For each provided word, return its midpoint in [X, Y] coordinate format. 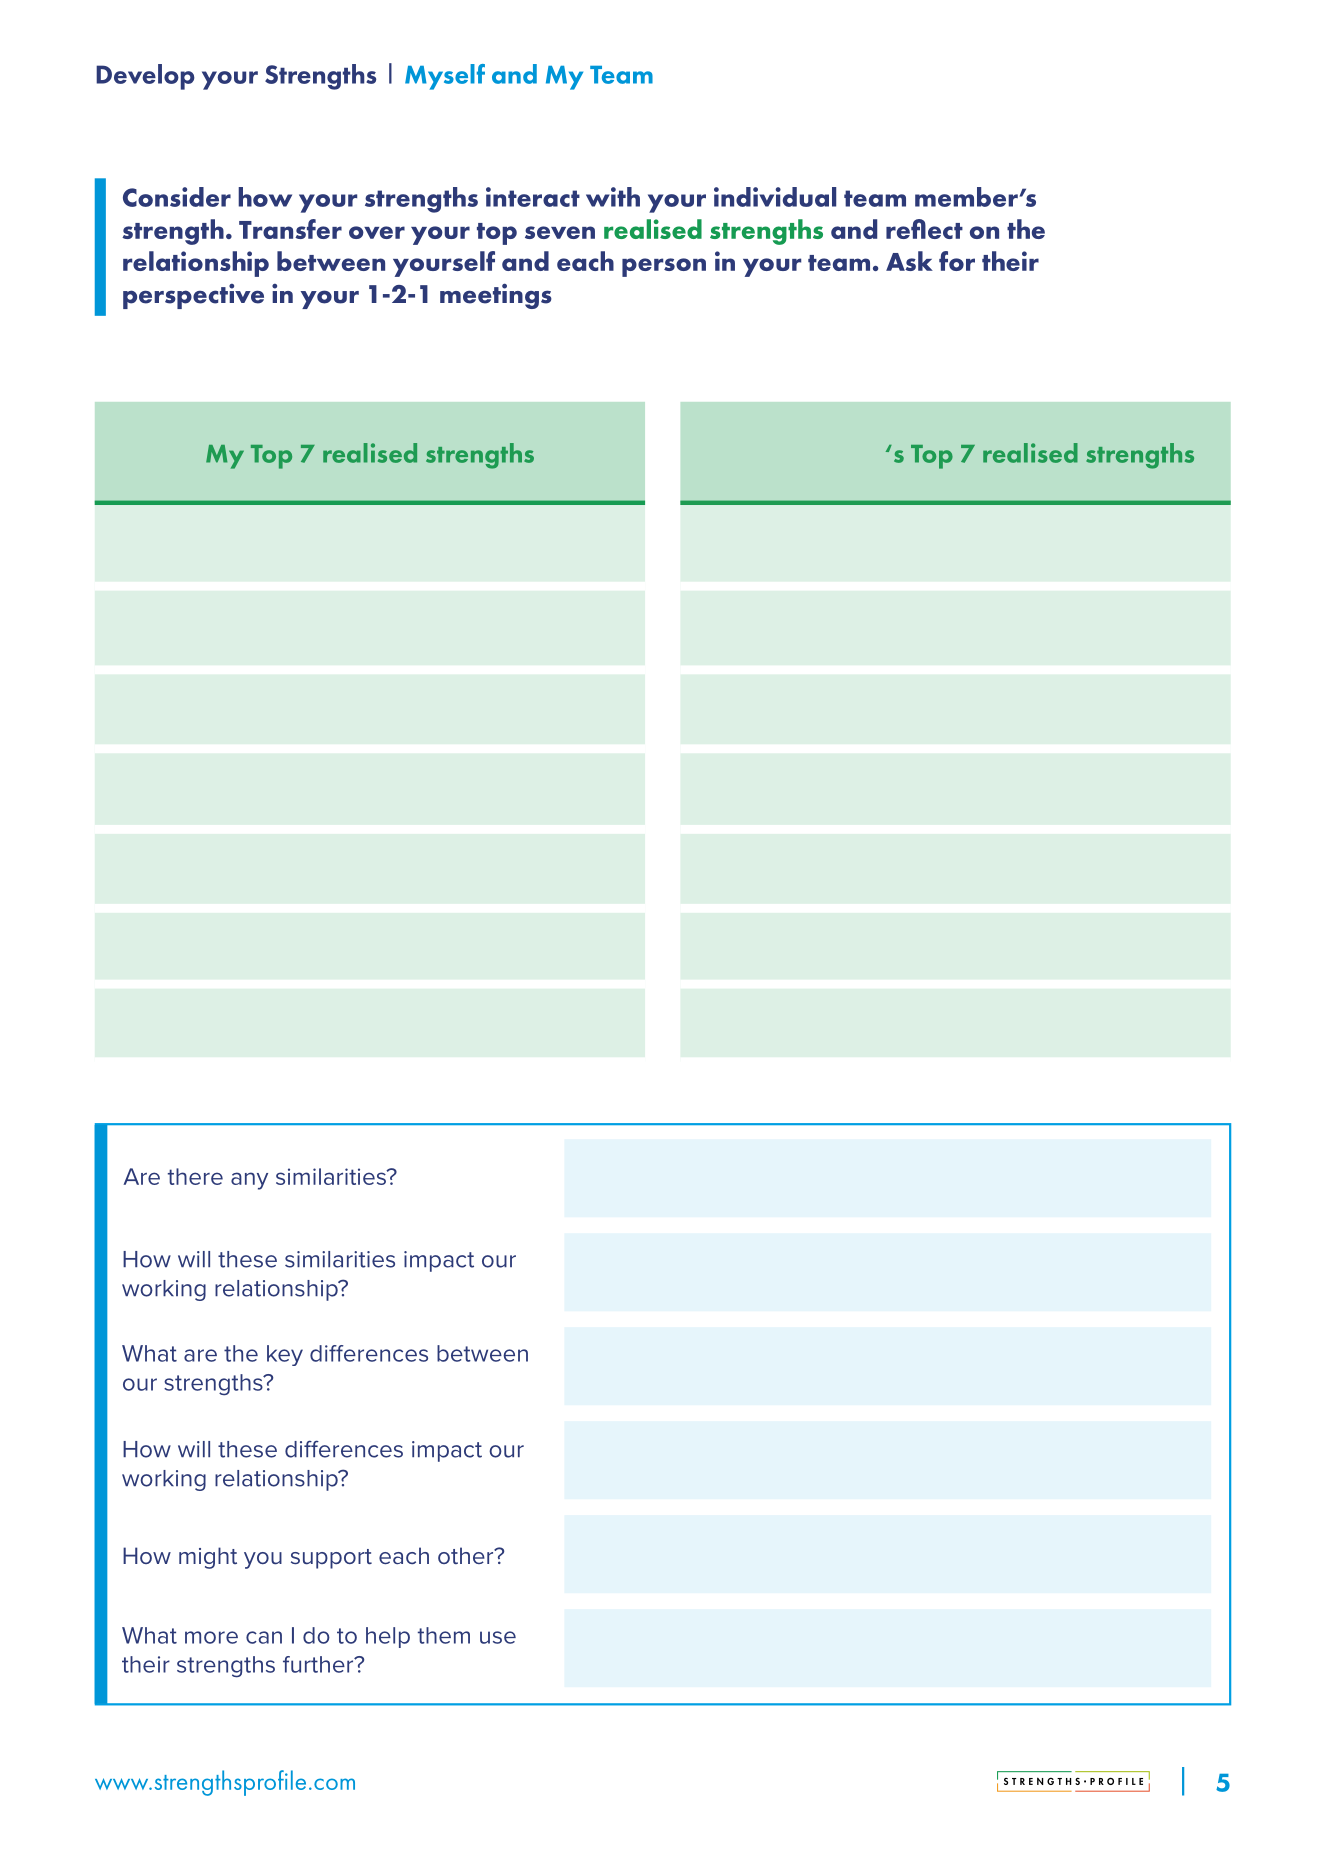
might [208, 1558]
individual [775, 197]
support [331, 1559]
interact [533, 197]
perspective [193, 296]
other [467, 1555]
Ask [909, 261]
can [264, 1637]
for [957, 261]
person [664, 267]
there [195, 1176]
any [249, 1181]
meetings [496, 296]
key [285, 1355]
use [498, 1637]
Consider [177, 197]
